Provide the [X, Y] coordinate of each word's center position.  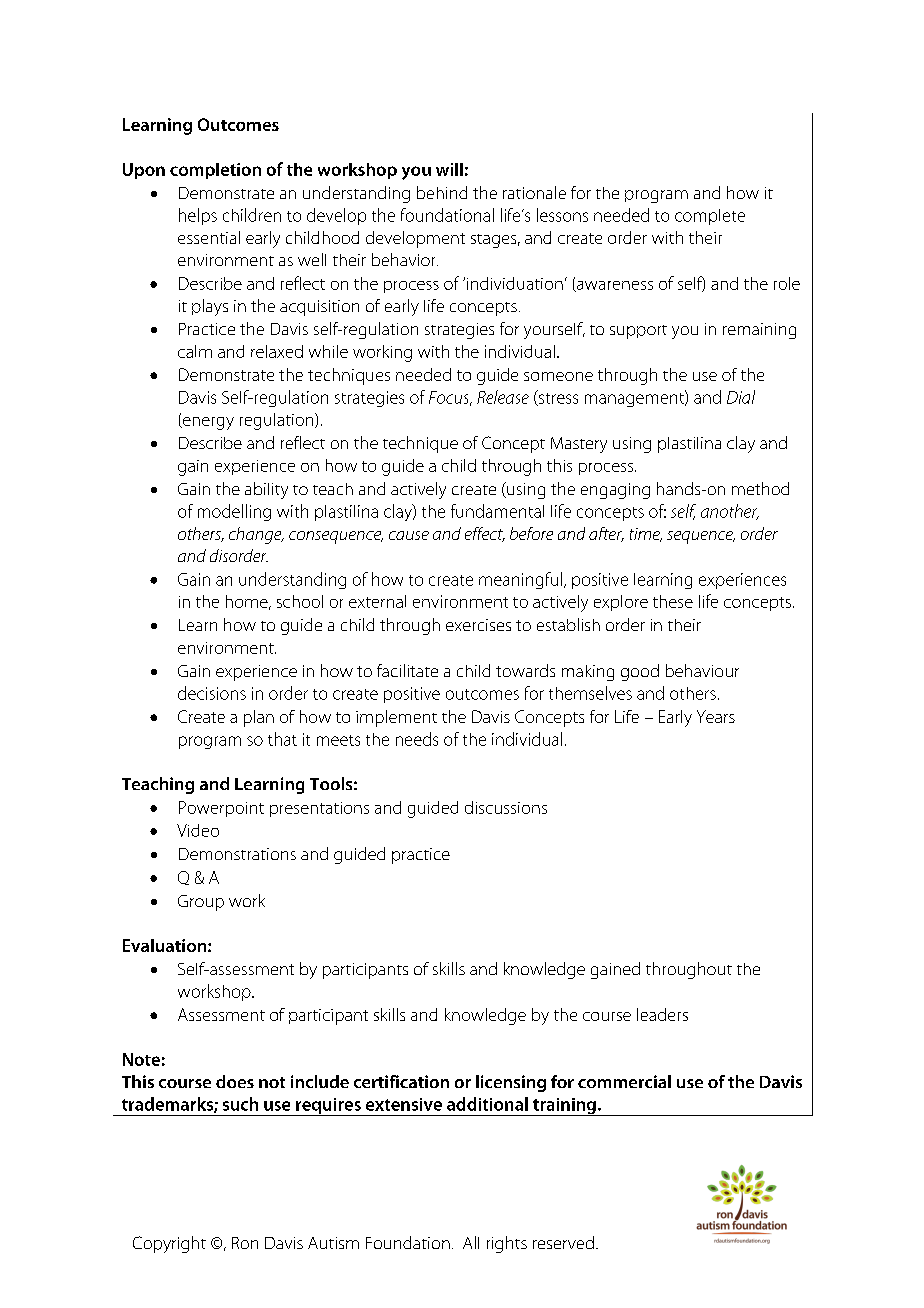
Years [716, 716]
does [235, 1081]
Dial [741, 397]
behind [442, 192]
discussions [506, 807]
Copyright [169, 1244]
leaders [662, 1014]
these [673, 601]
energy [207, 423]
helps [198, 216]
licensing [511, 1083]
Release [503, 397]
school [300, 601]
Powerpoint [221, 809]
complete [710, 217]
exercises [478, 625]
